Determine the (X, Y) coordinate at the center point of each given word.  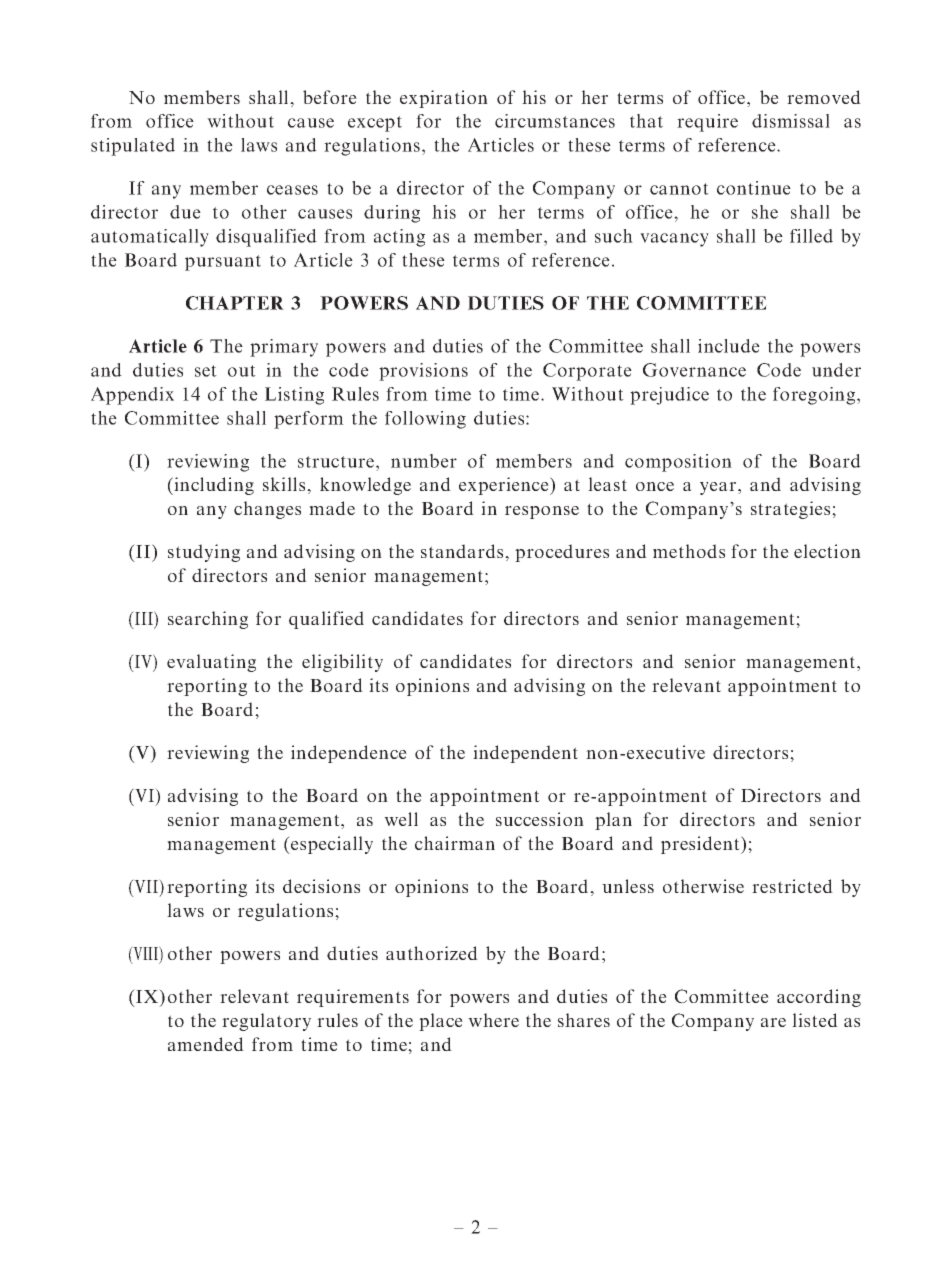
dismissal (791, 121)
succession (540, 819)
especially (331, 845)
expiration (444, 99)
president (701, 845)
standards (463, 551)
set (206, 371)
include (729, 346)
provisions (423, 372)
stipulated (133, 147)
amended (206, 1044)
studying (204, 553)
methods (689, 551)
